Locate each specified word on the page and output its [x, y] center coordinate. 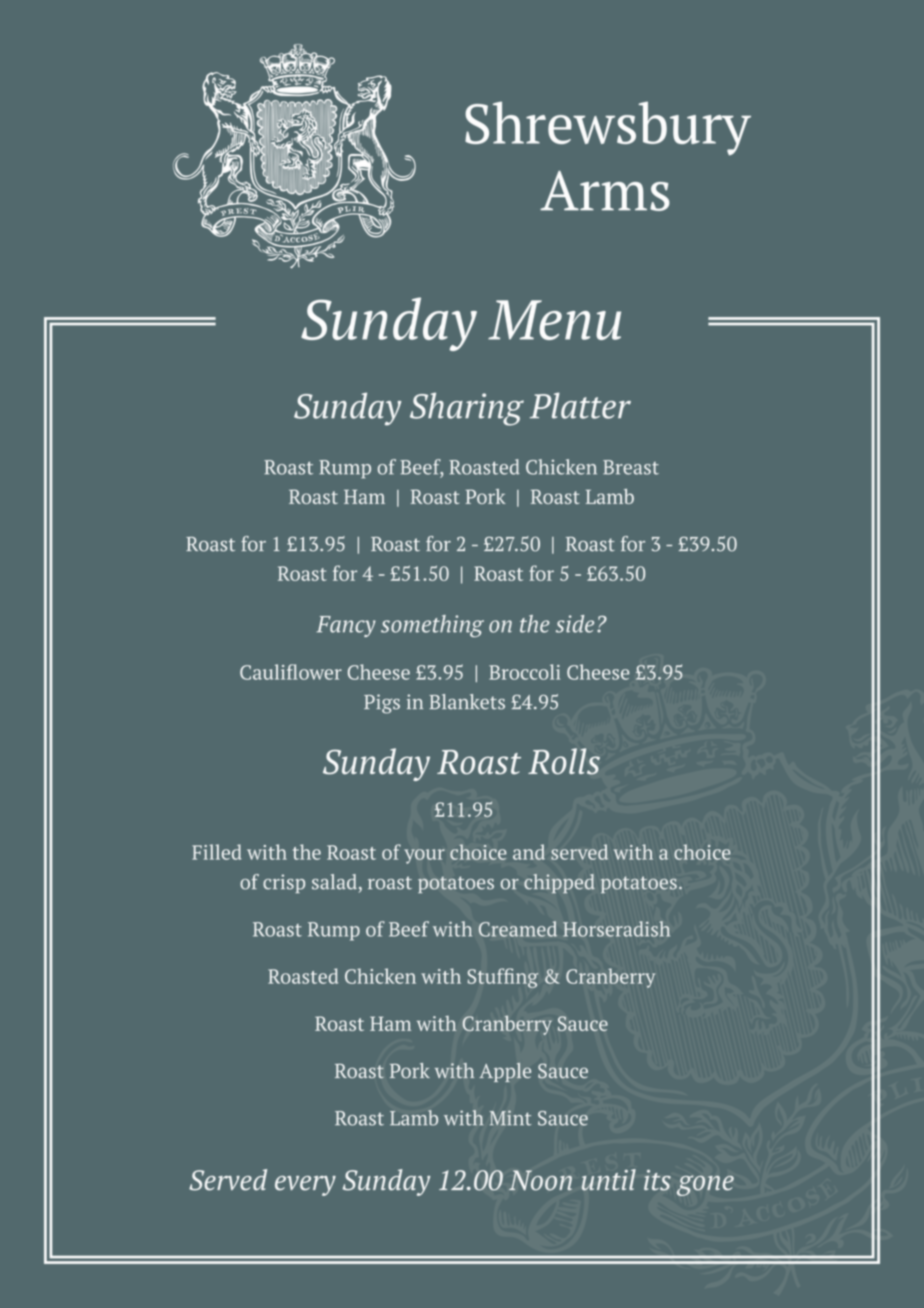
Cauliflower [291, 672]
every [305, 1186]
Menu [554, 320]
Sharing [467, 409]
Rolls [564, 761]
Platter [580, 405]
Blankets [467, 702]
